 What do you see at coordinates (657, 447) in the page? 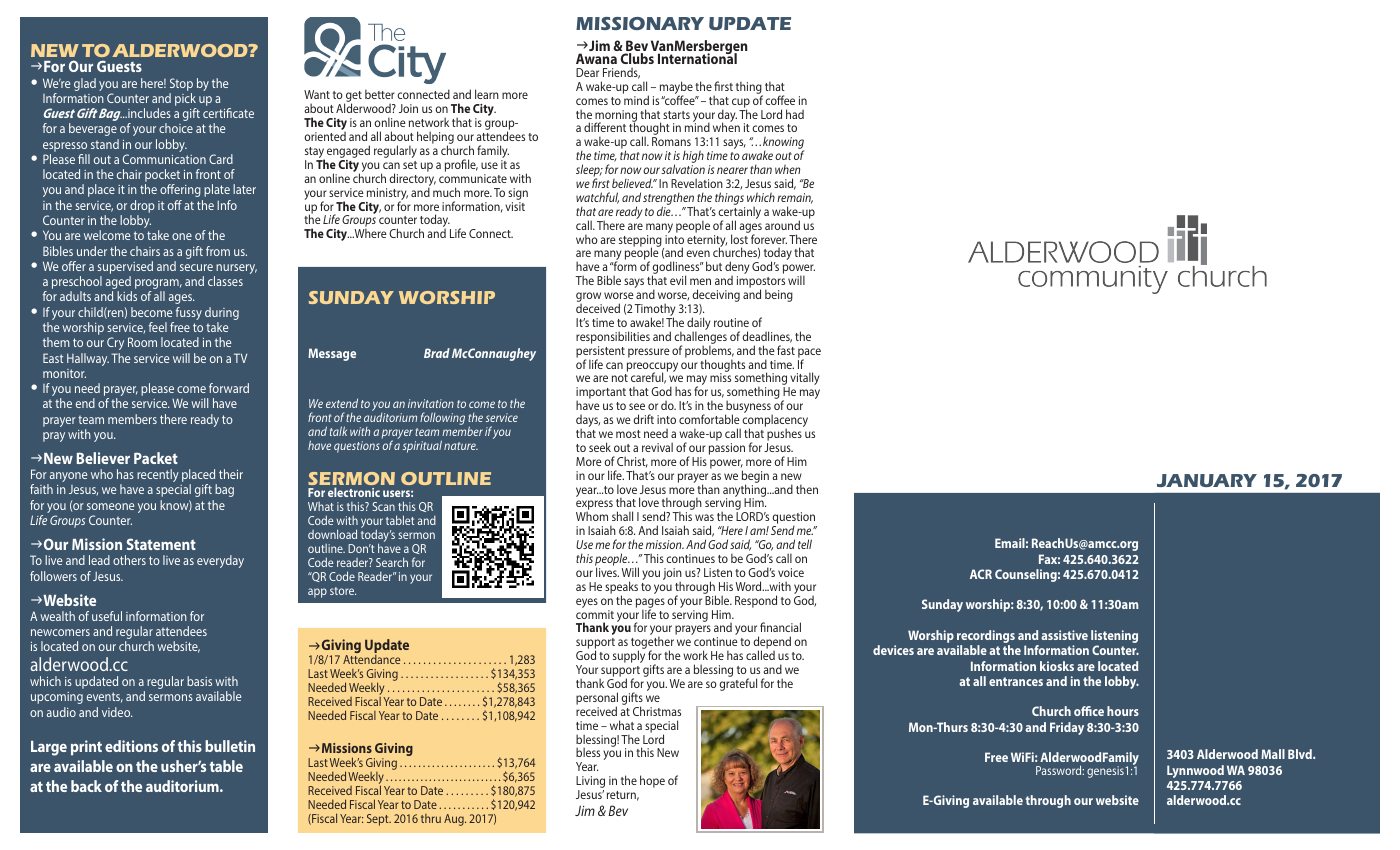
I see `revival` at bounding box center [657, 447].
